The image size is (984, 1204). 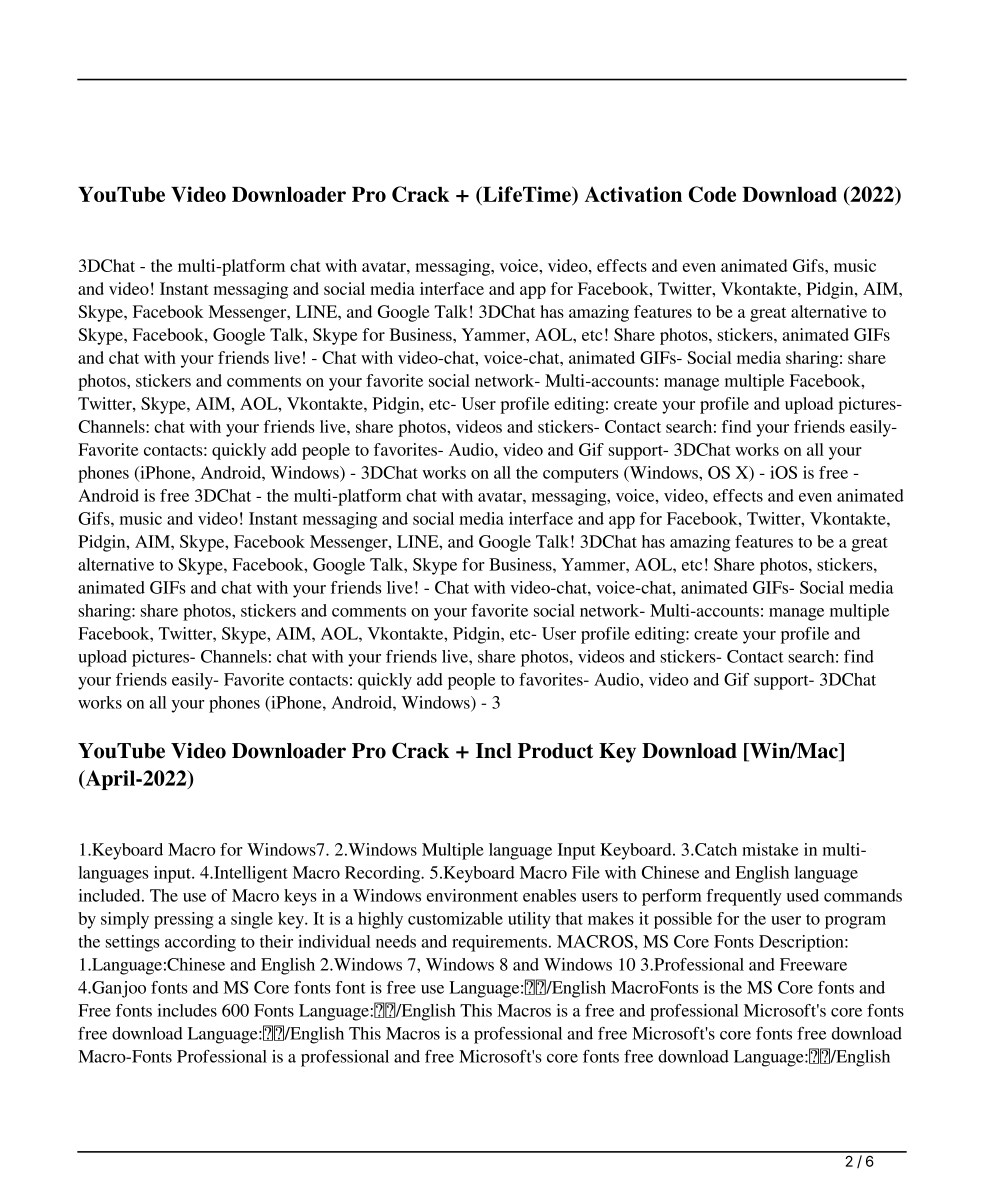 What do you see at coordinates (633, 194) in the page?
I see `Activation` at bounding box center [633, 194].
